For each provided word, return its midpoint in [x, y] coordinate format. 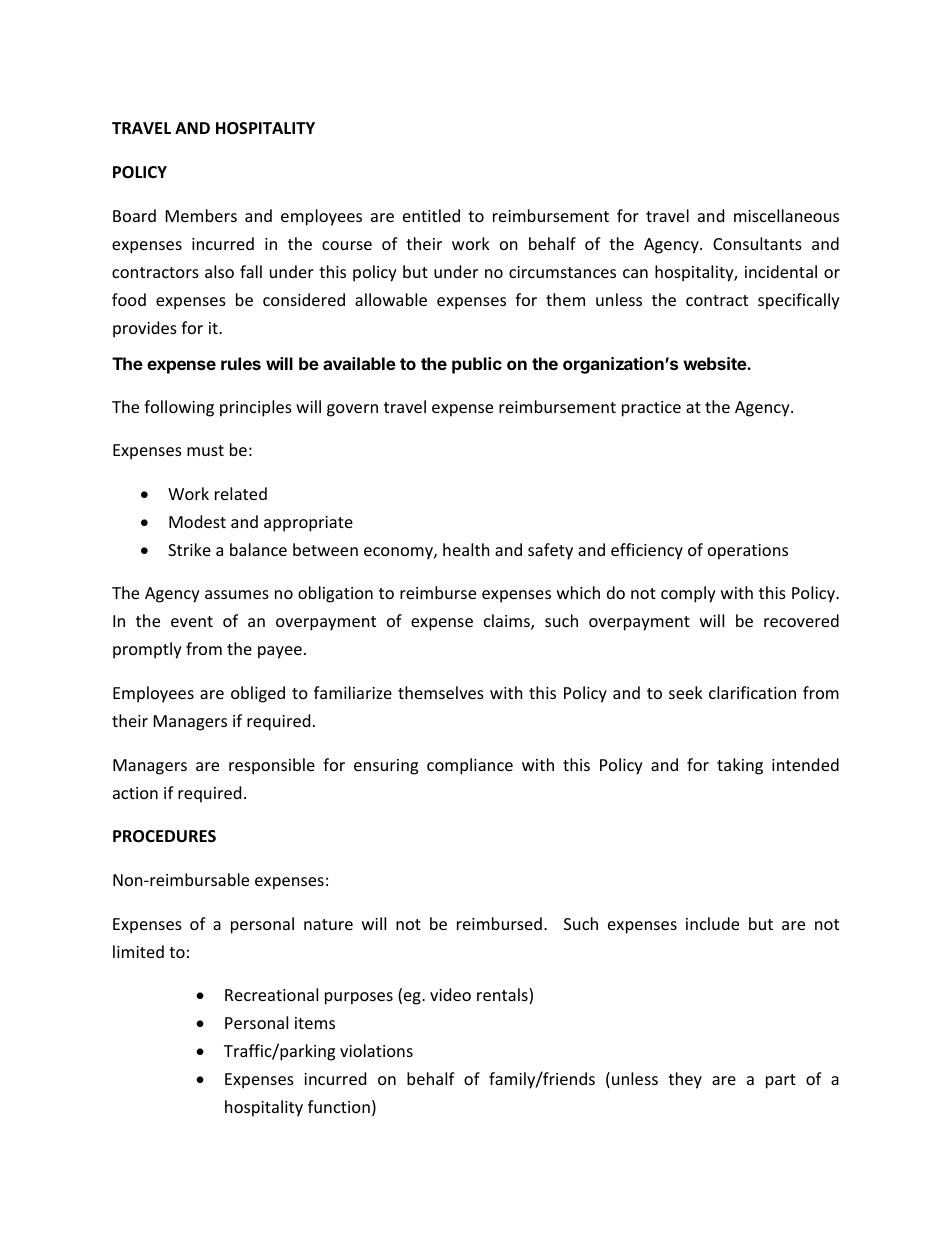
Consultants [757, 243]
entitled [431, 215]
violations [376, 1050]
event [192, 621]
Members [201, 215]
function [339, 1106]
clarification [752, 692]
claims [508, 622]
